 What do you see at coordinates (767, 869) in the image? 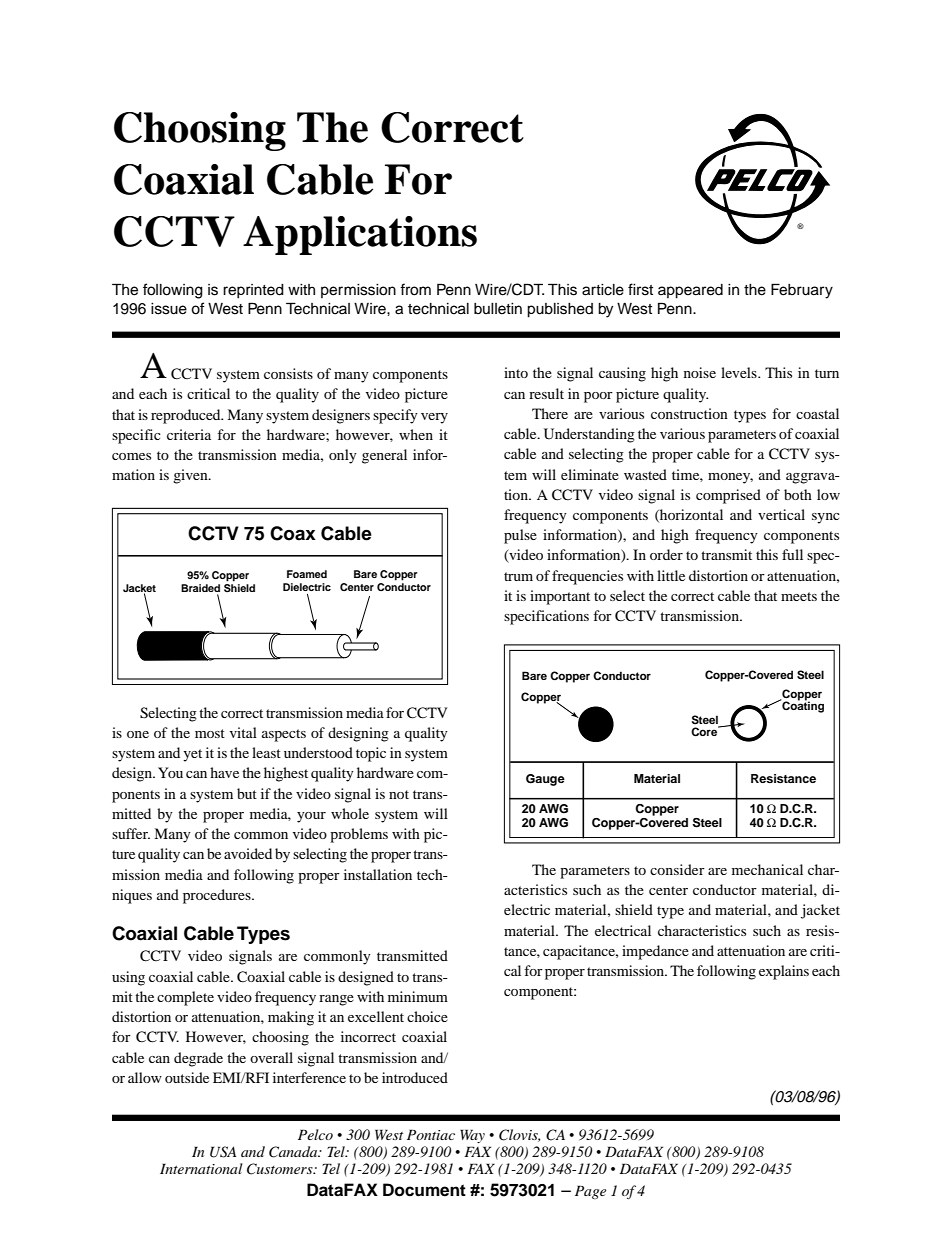
I see `mechanical` at bounding box center [767, 869].
